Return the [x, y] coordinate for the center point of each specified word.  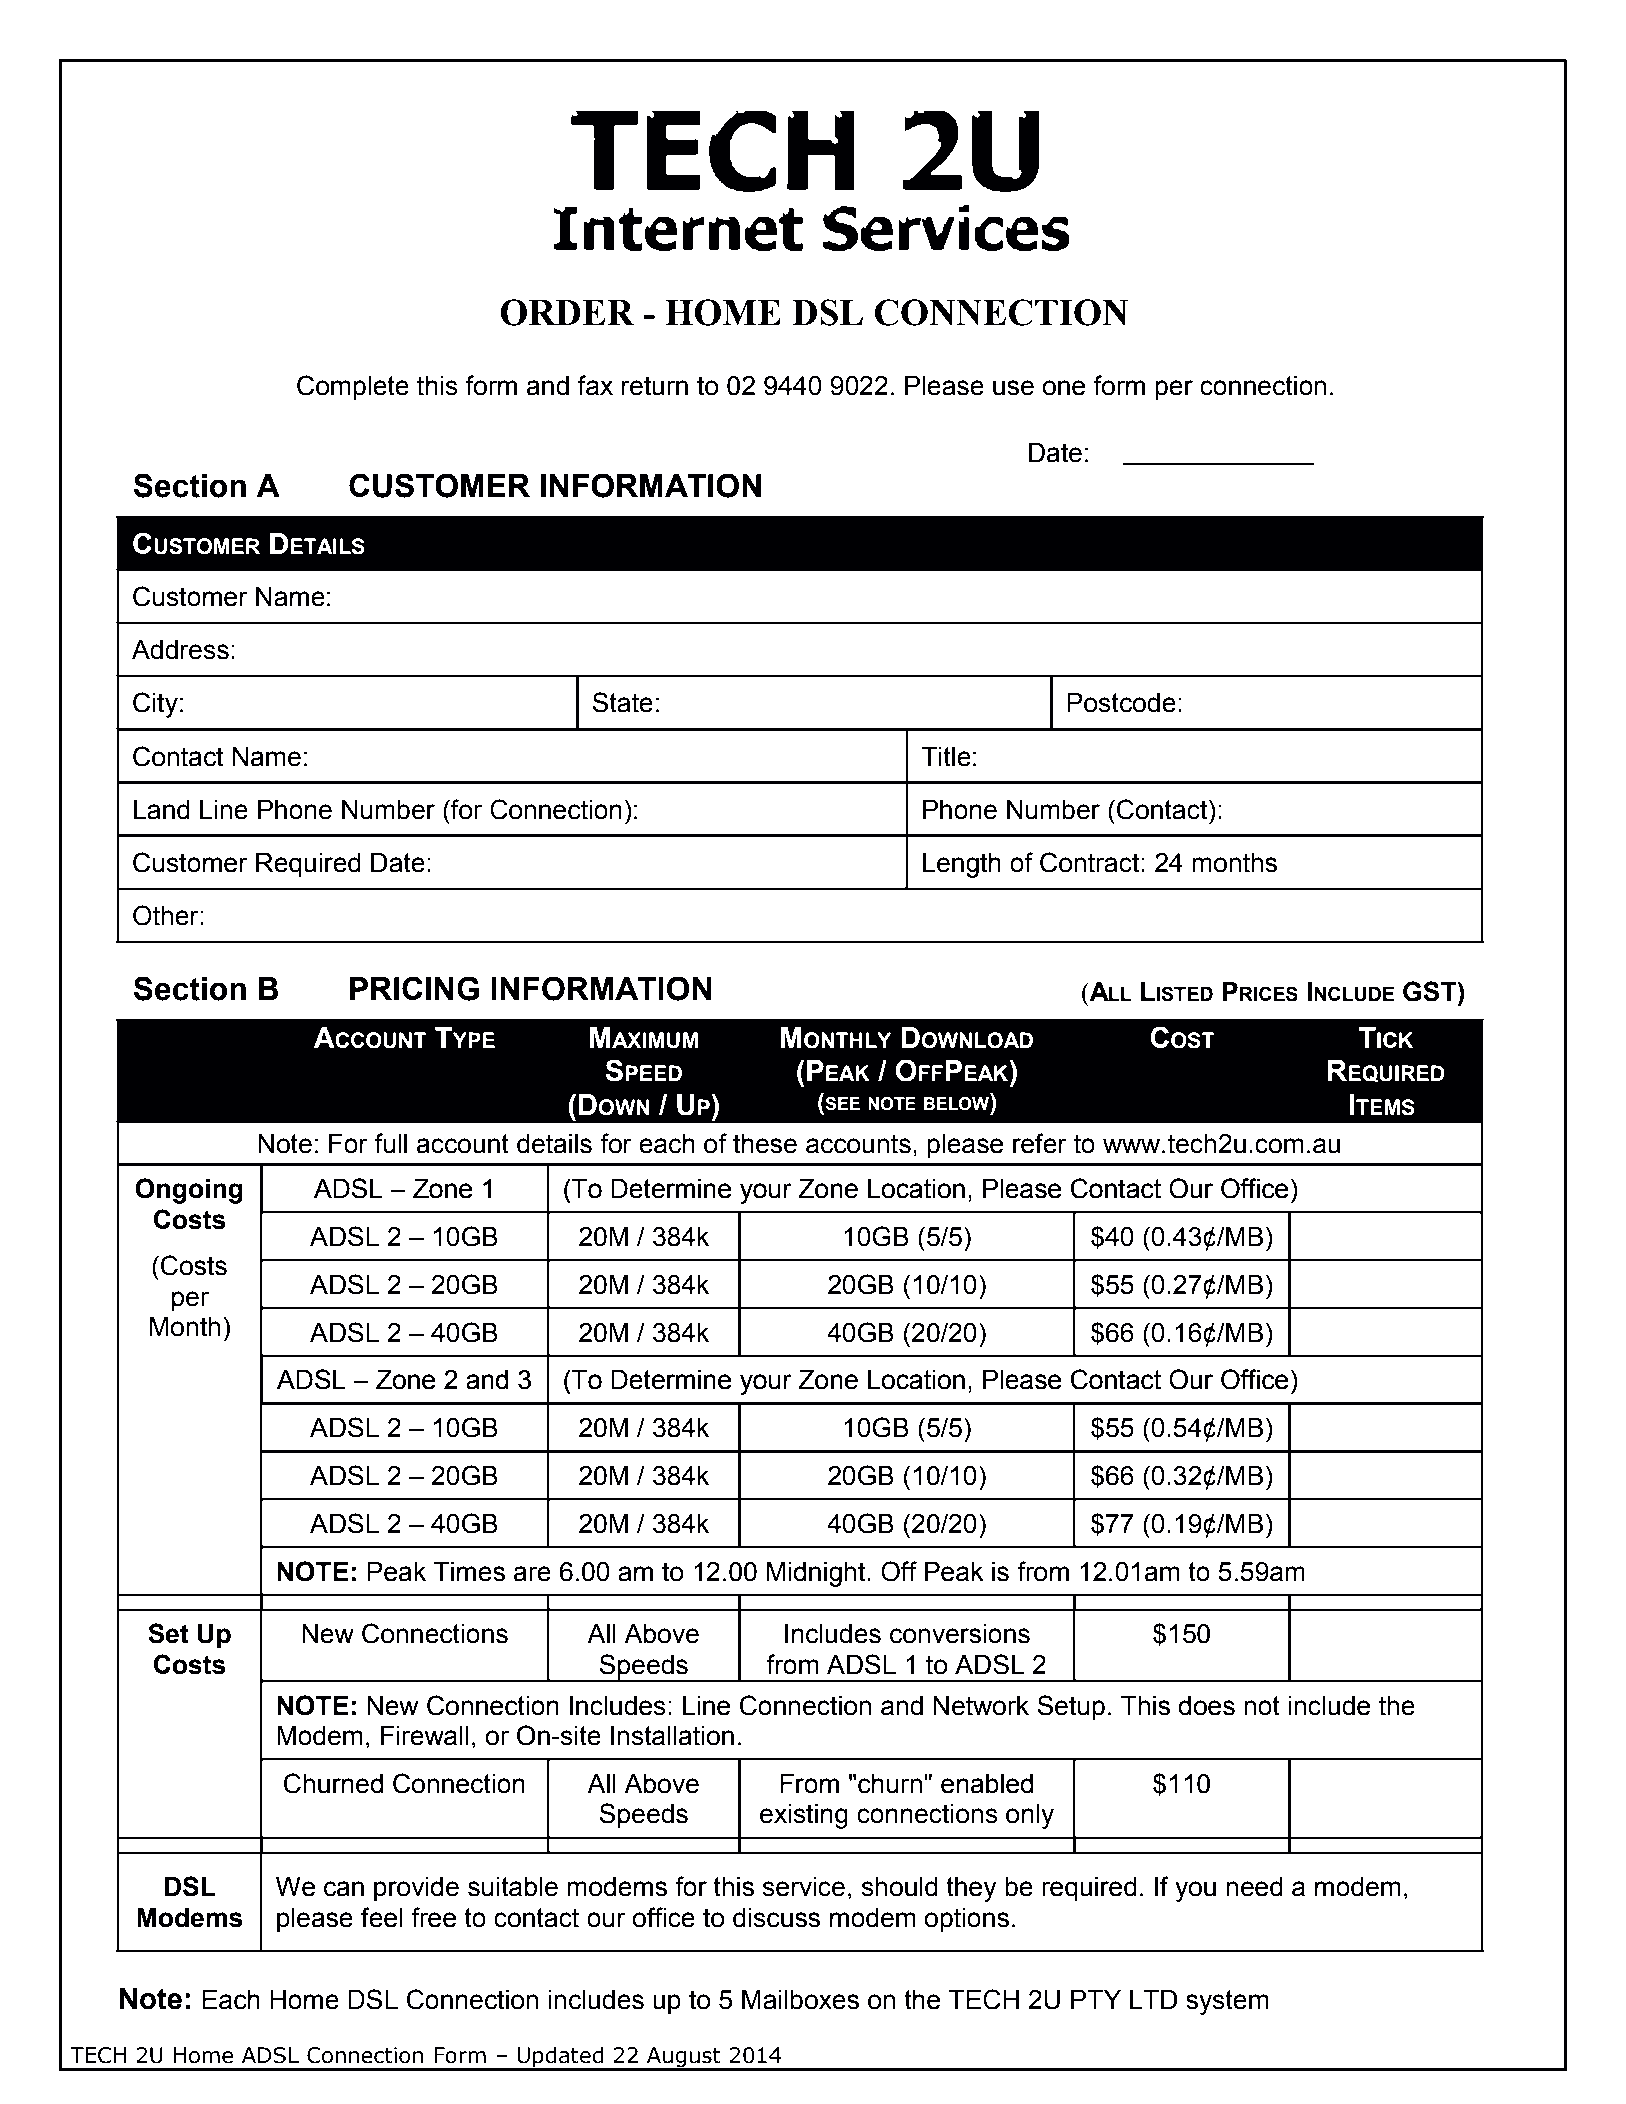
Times [469, 1572]
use [1013, 388]
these [765, 1144]
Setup [1071, 1708]
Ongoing [189, 1191]
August [684, 2058]
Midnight [817, 1574]
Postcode [1121, 703]
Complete [353, 388]
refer [1040, 1143]
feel [382, 1917]
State [622, 702]
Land [162, 810]
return [655, 386]
